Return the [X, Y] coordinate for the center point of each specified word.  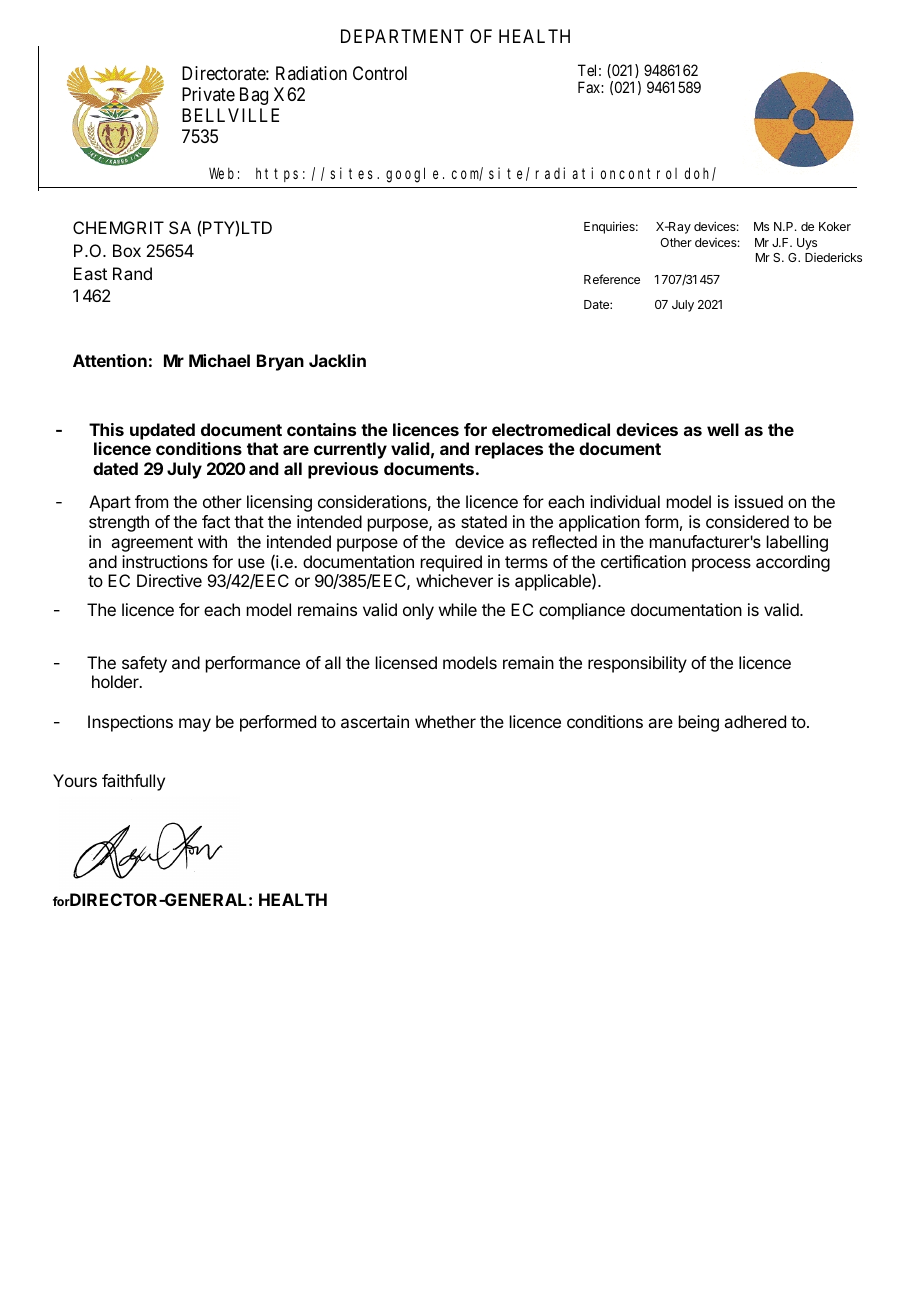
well [723, 429]
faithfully [133, 782]
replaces [509, 450]
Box [127, 250]
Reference [612, 279]
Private [208, 94]
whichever [454, 580]
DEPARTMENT [402, 36]
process [721, 565]
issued [759, 501]
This [106, 429]
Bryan [280, 362]
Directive [169, 580]
